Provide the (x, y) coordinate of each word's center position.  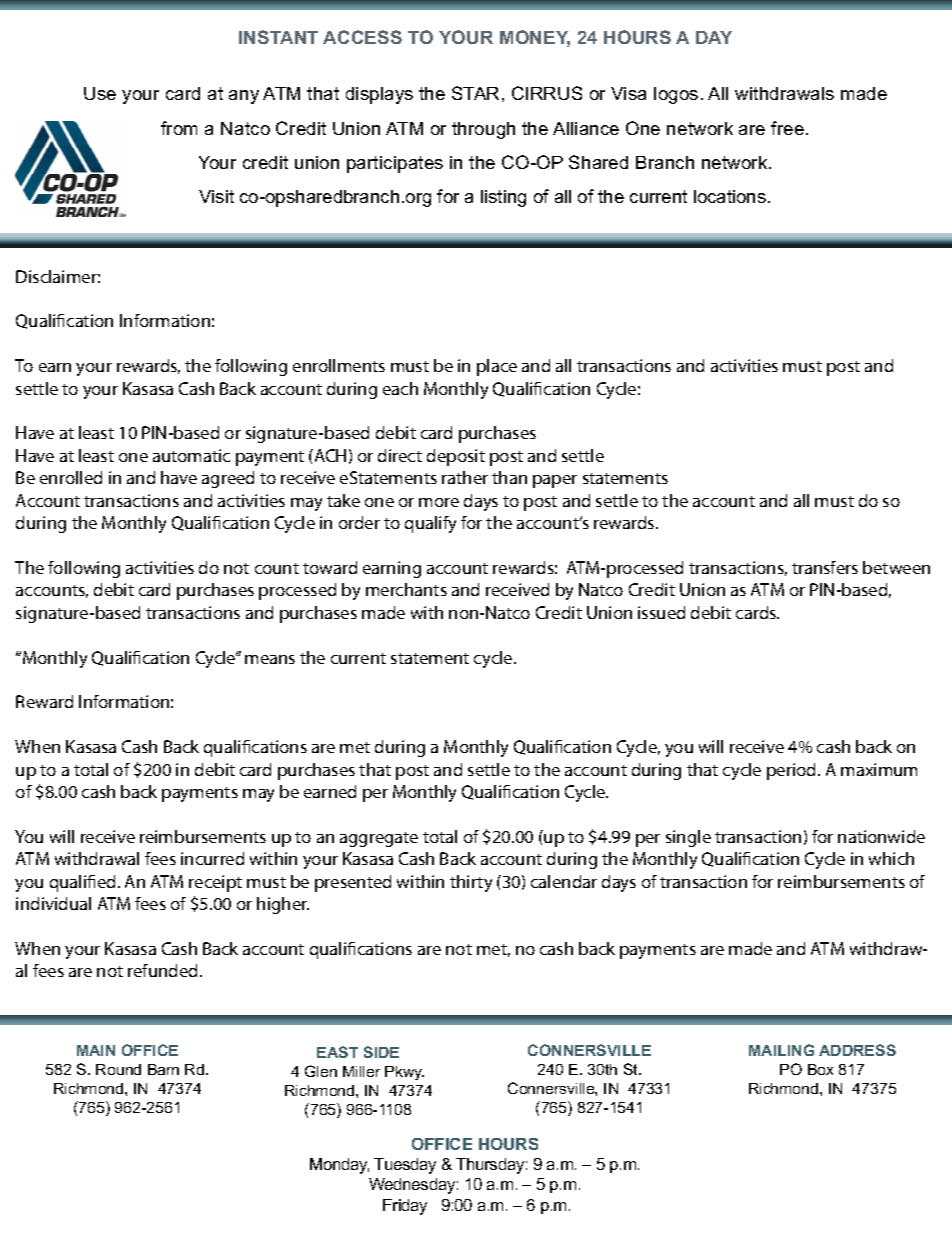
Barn (163, 1069)
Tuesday (405, 1166)
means (270, 659)
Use (100, 93)
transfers (825, 567)
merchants (406, 589)
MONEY (535, 38)
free (787, 128)
